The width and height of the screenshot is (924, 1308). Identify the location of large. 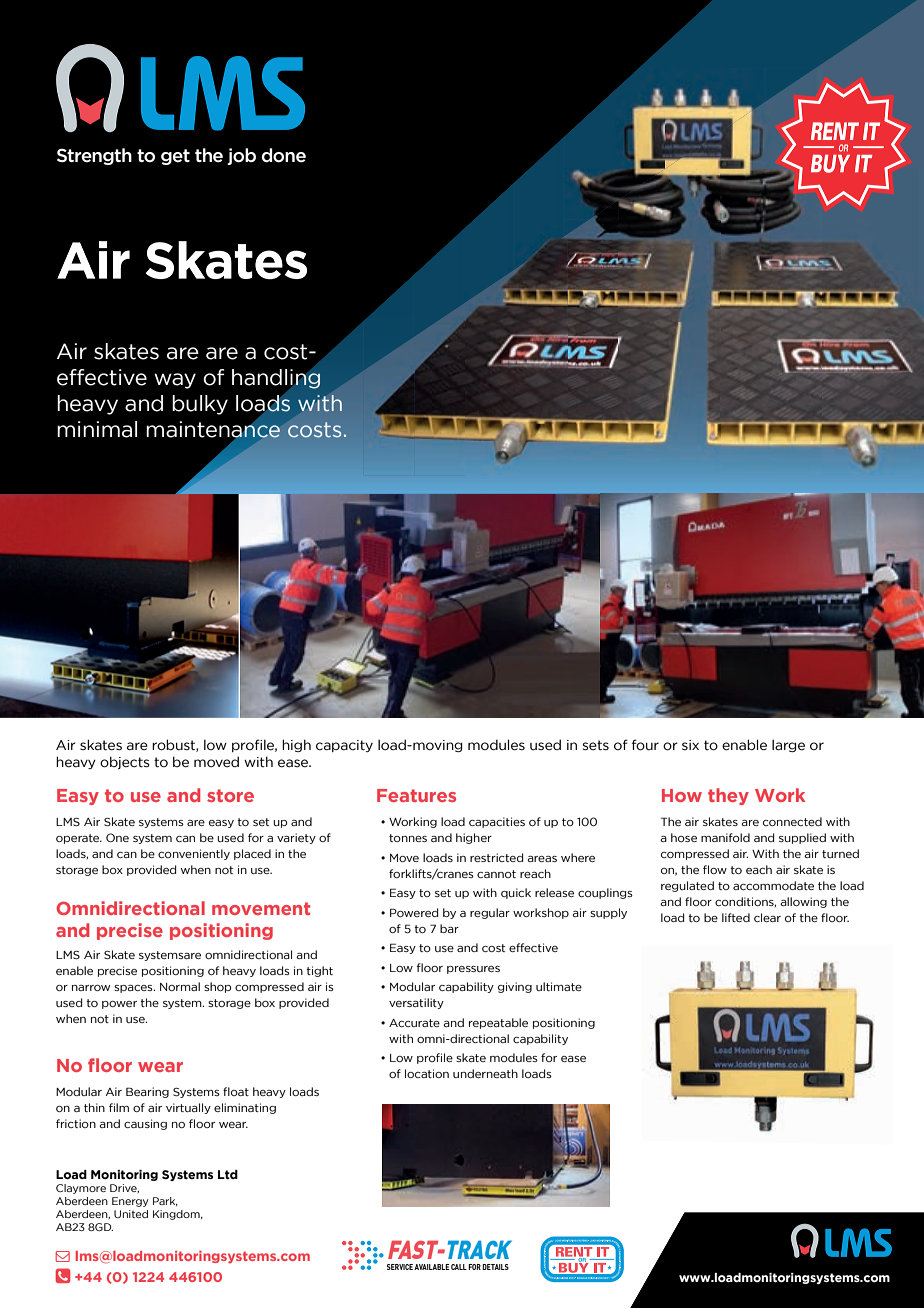
(788, 745).
